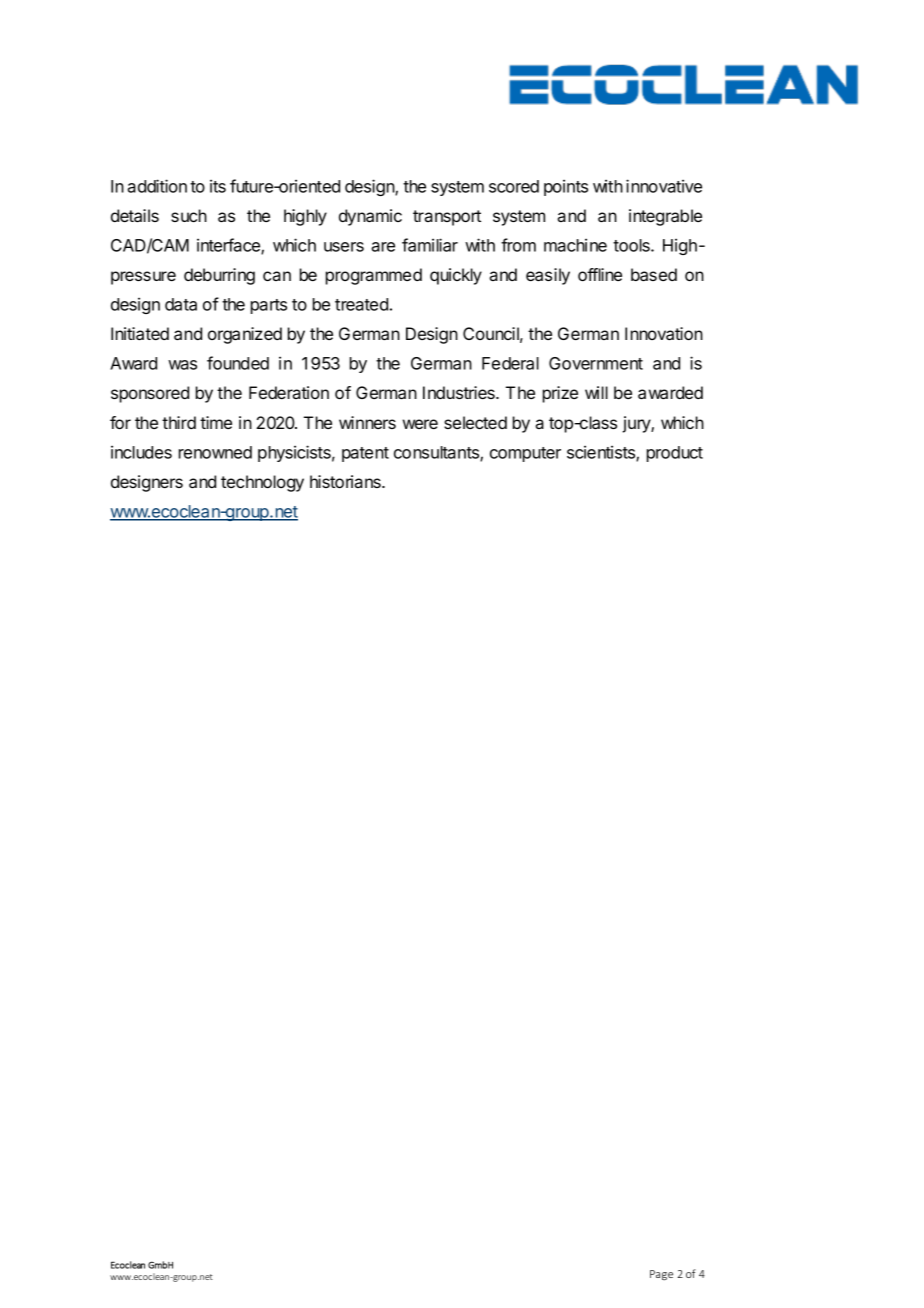 Image resolution: width=924 pixels, height=1308 pixels. What do you see at coordinates (632, 245) in the screenshot?
I see `tools` at bounding box center [632, 245].
